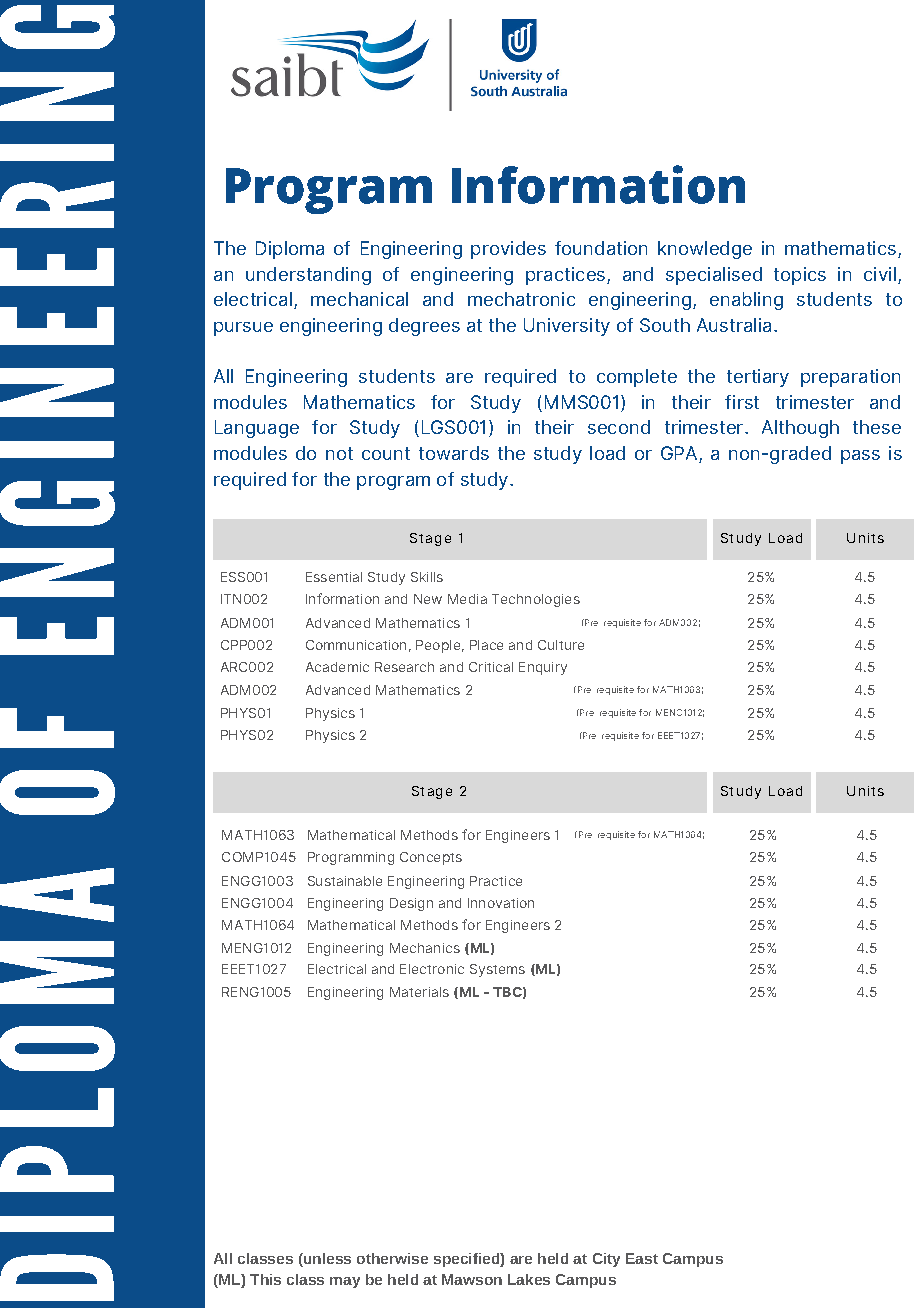 This screenshot has height=1309, width=924. I want to click on topics, so click(800, 276).
